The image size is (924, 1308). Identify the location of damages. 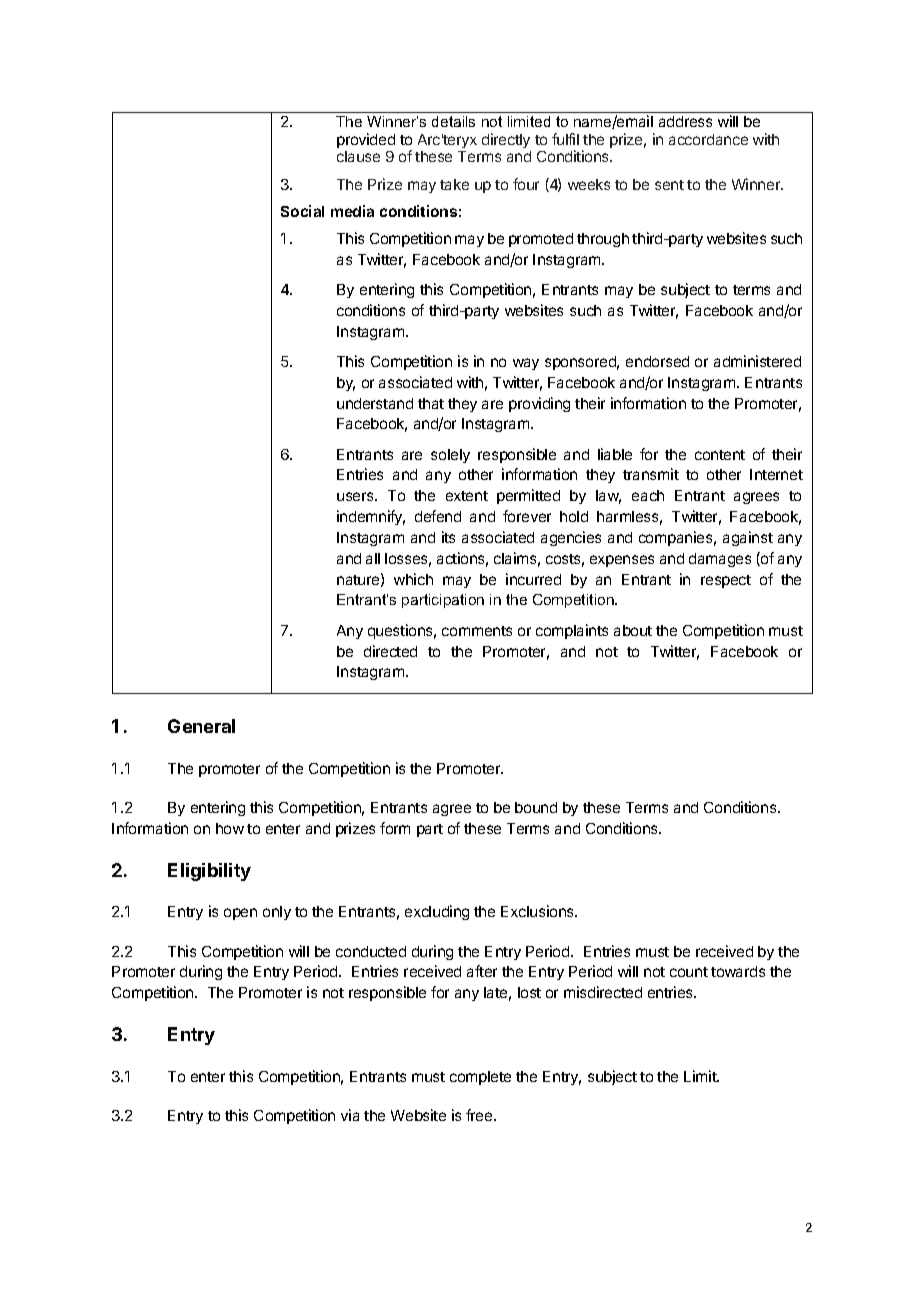
(720, 560).
